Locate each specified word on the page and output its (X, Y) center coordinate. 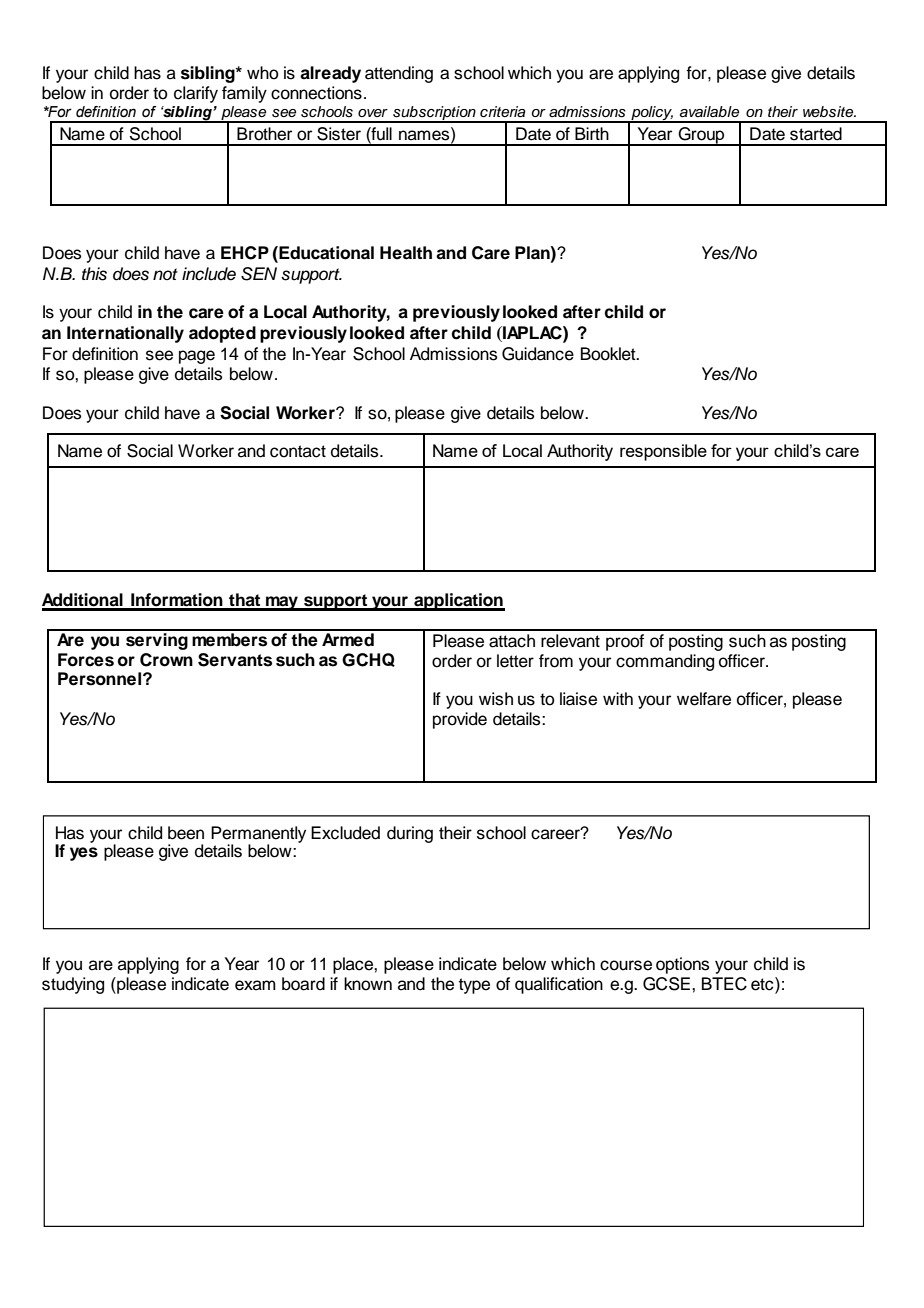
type (474, 986)
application (458, 602)
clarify (196, 94)
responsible (663, 452)
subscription (434, 114)
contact (298, 451)
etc (763, 984)
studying (73, 985)
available (709, 112)
